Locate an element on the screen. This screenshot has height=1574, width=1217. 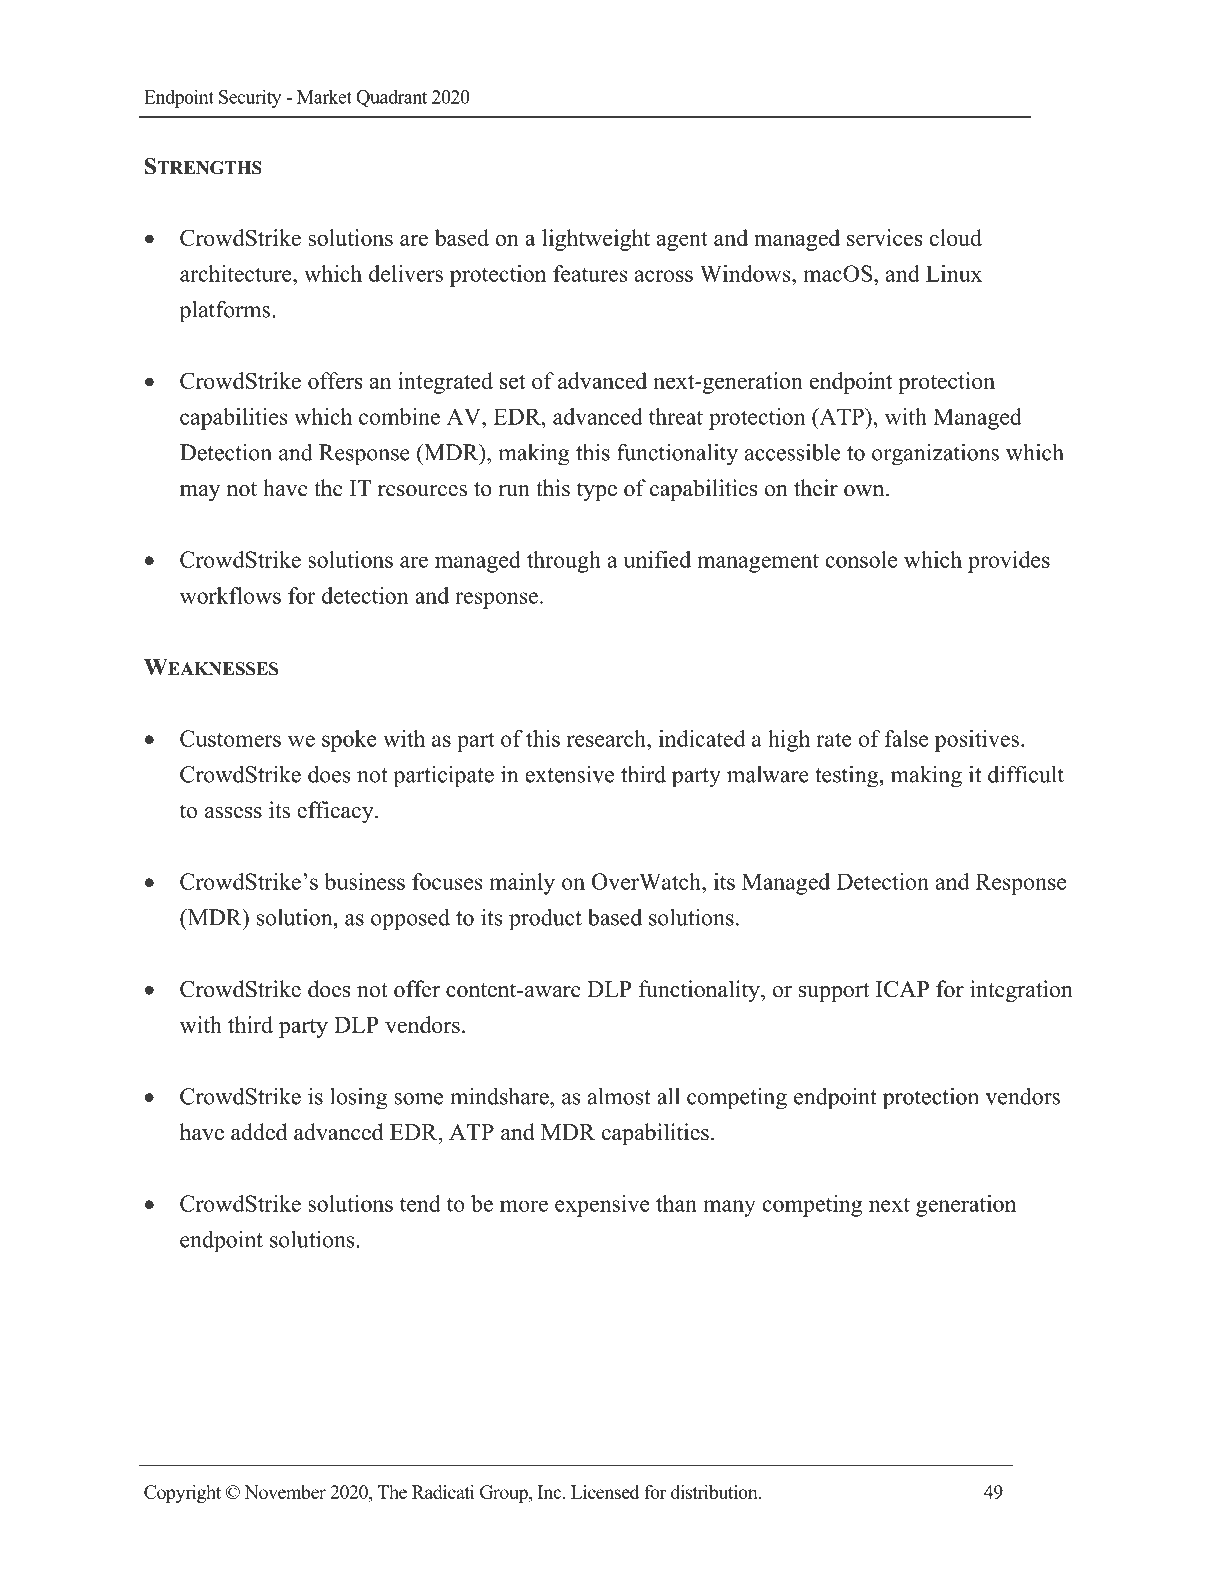
lightweight is located at coordinates (596, 240).
